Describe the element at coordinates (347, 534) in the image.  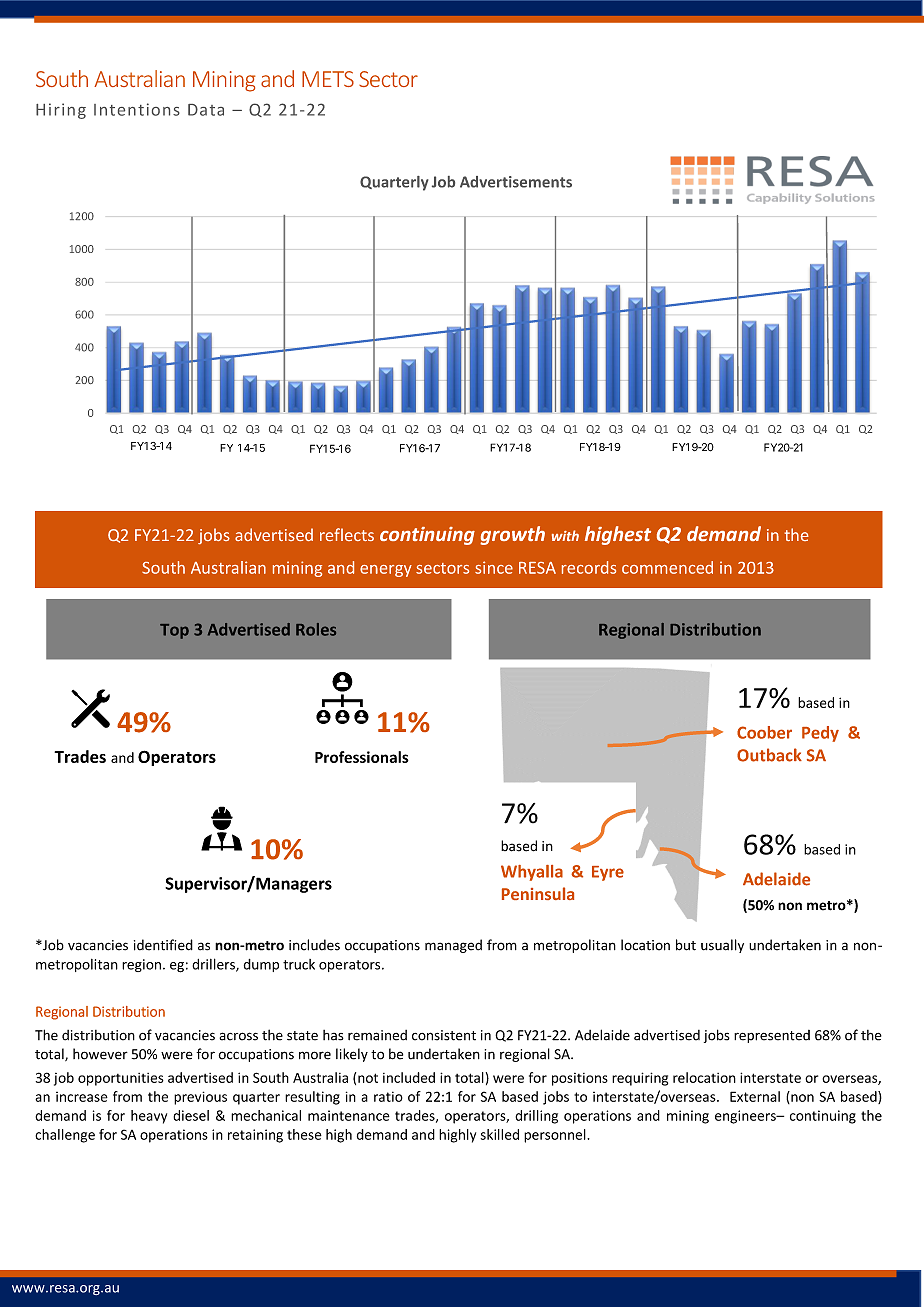
I see `reflects` at that location.
